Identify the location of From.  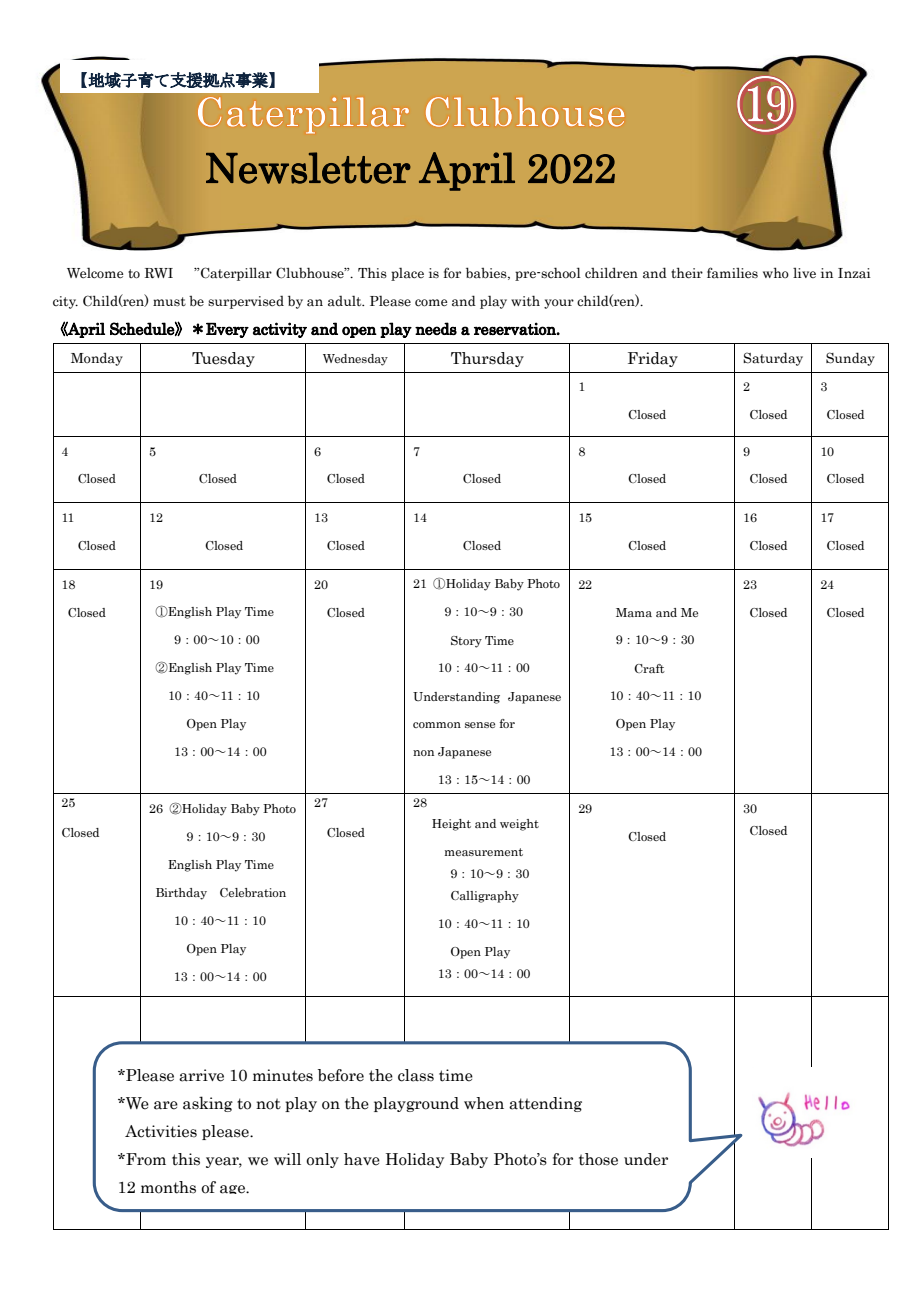
(145, 1159).
